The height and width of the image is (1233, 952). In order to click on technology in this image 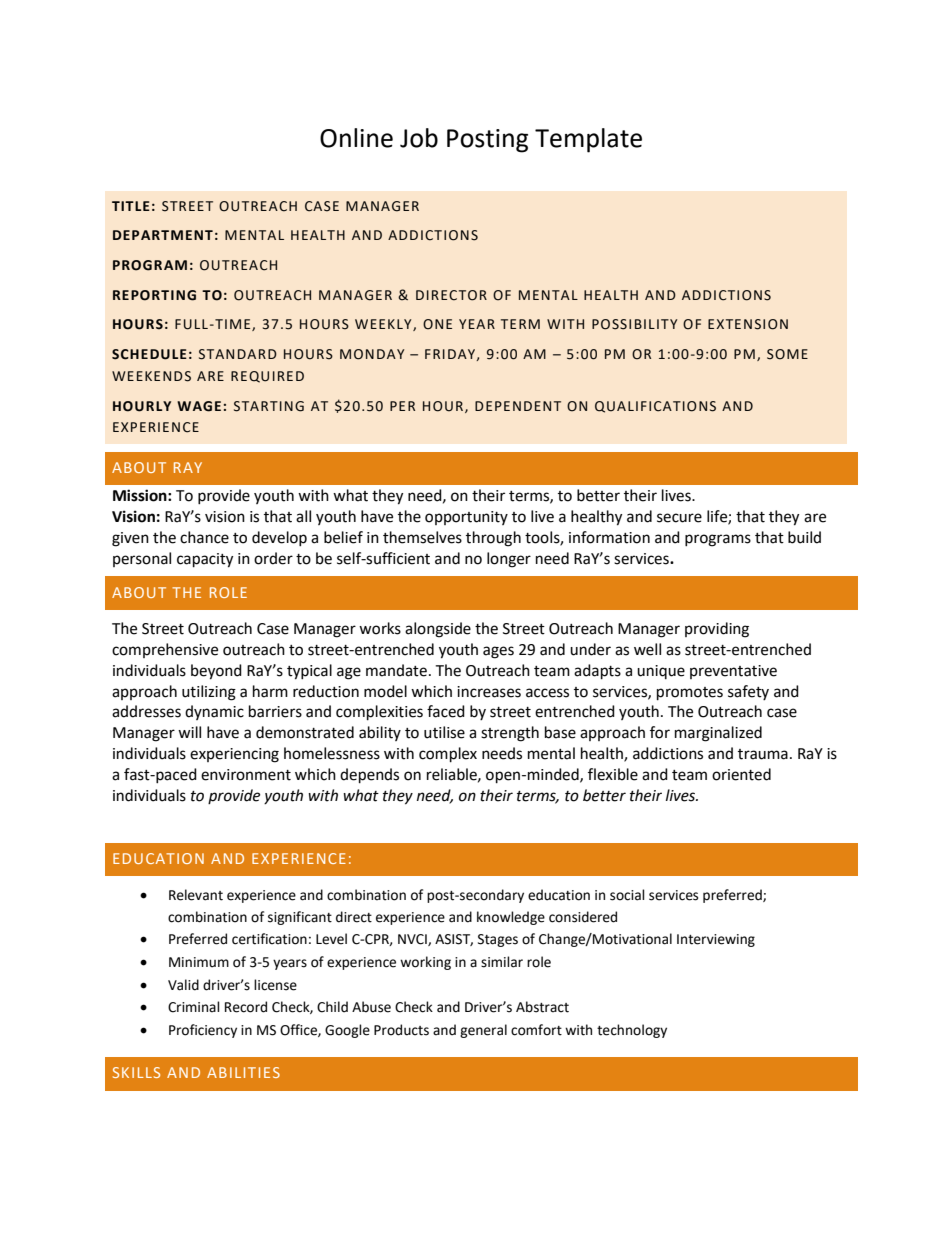, I will do `click(632, 1031)`.
